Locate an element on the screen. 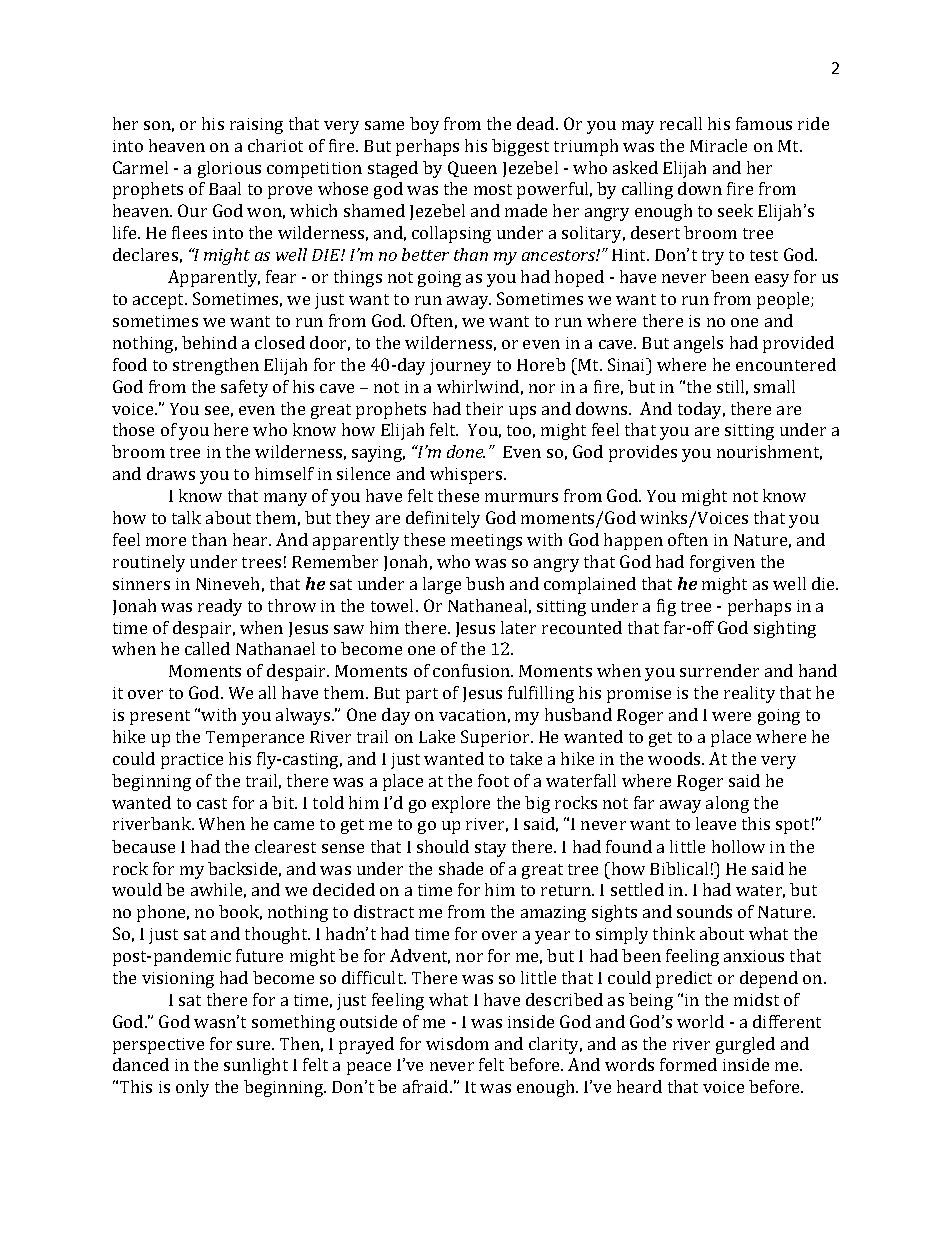 This screenshot has width=952, height=1233. sighting is located at coordinates (785, 629).
